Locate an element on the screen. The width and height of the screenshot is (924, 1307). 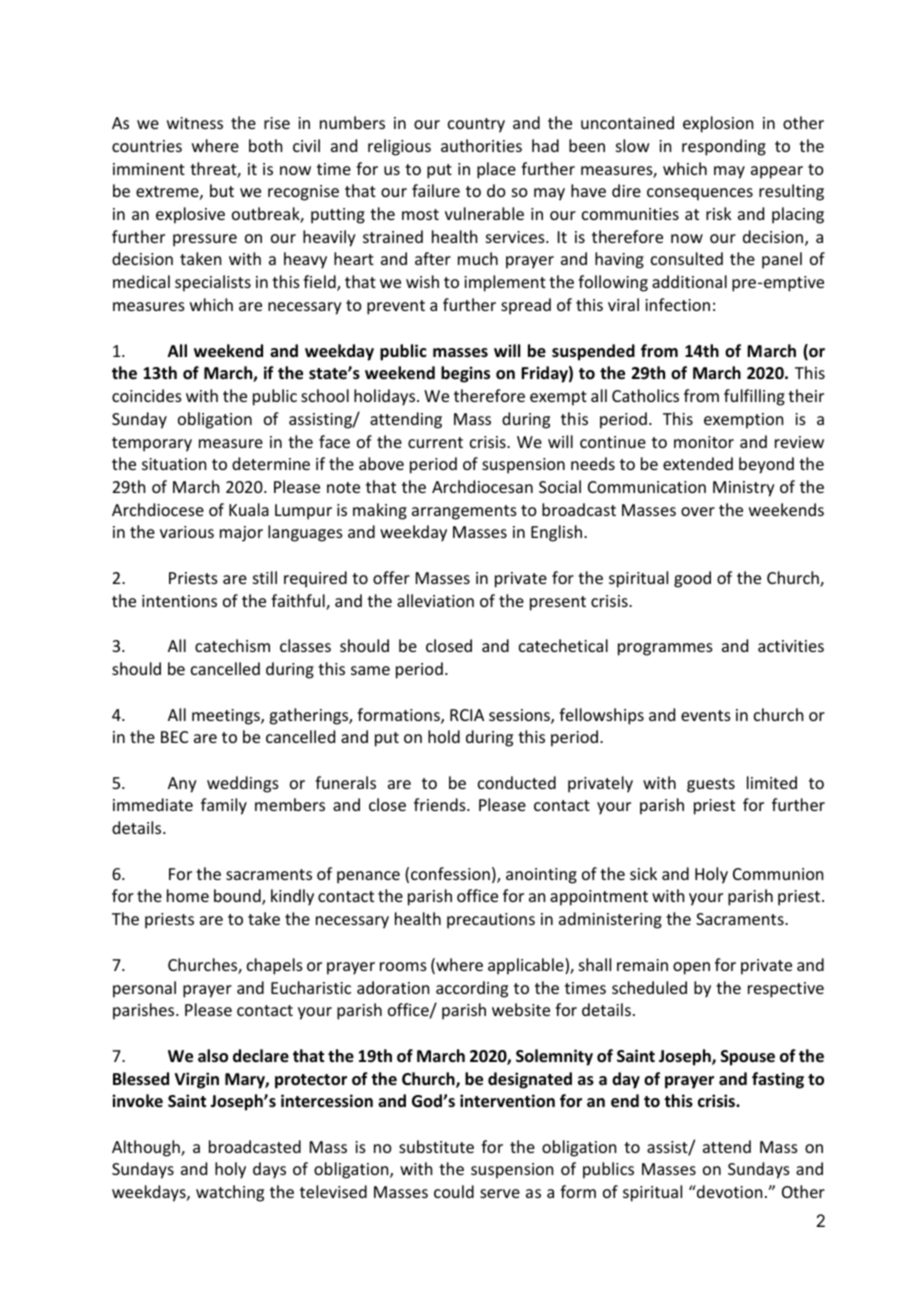
watching is located at coordinates (230, 1193).
